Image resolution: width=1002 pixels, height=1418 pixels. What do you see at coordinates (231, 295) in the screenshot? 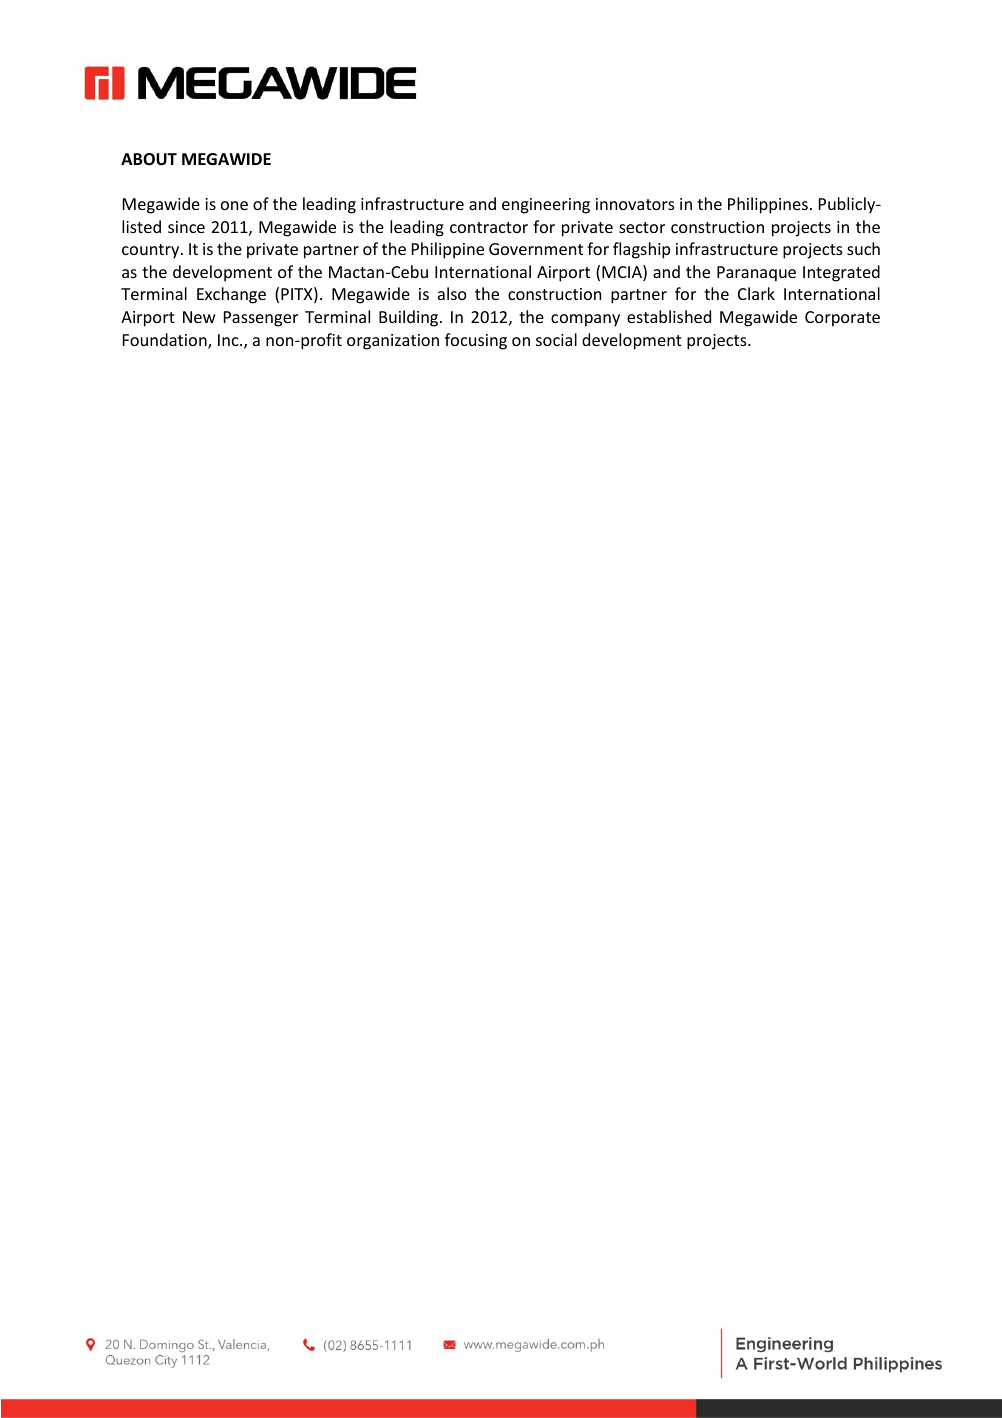
I see `Exchange` at bounding box center [231, 295].
